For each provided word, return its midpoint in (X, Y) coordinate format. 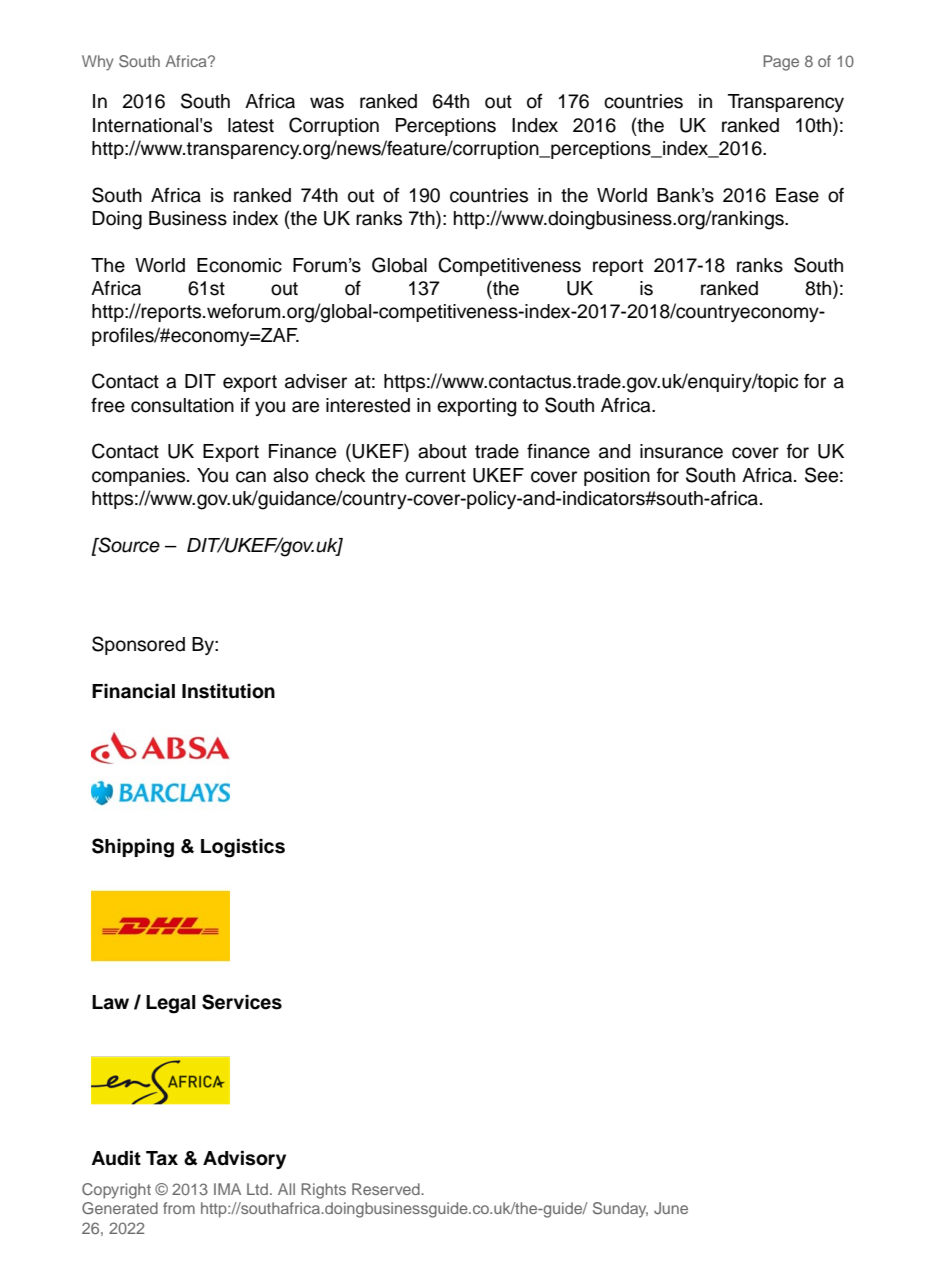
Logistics (243, 848)
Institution (228, 691)
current (435, 476)
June (671, 1208)
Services (242, 1002)
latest (251, 125)
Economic (239, 265)
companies (140, 477)
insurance (681, 451)
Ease (797, 195)
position (617, 477)
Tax (162, 1158)
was (327, 103)
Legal (171, 1004)
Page (781, 63)
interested (368, 405)
